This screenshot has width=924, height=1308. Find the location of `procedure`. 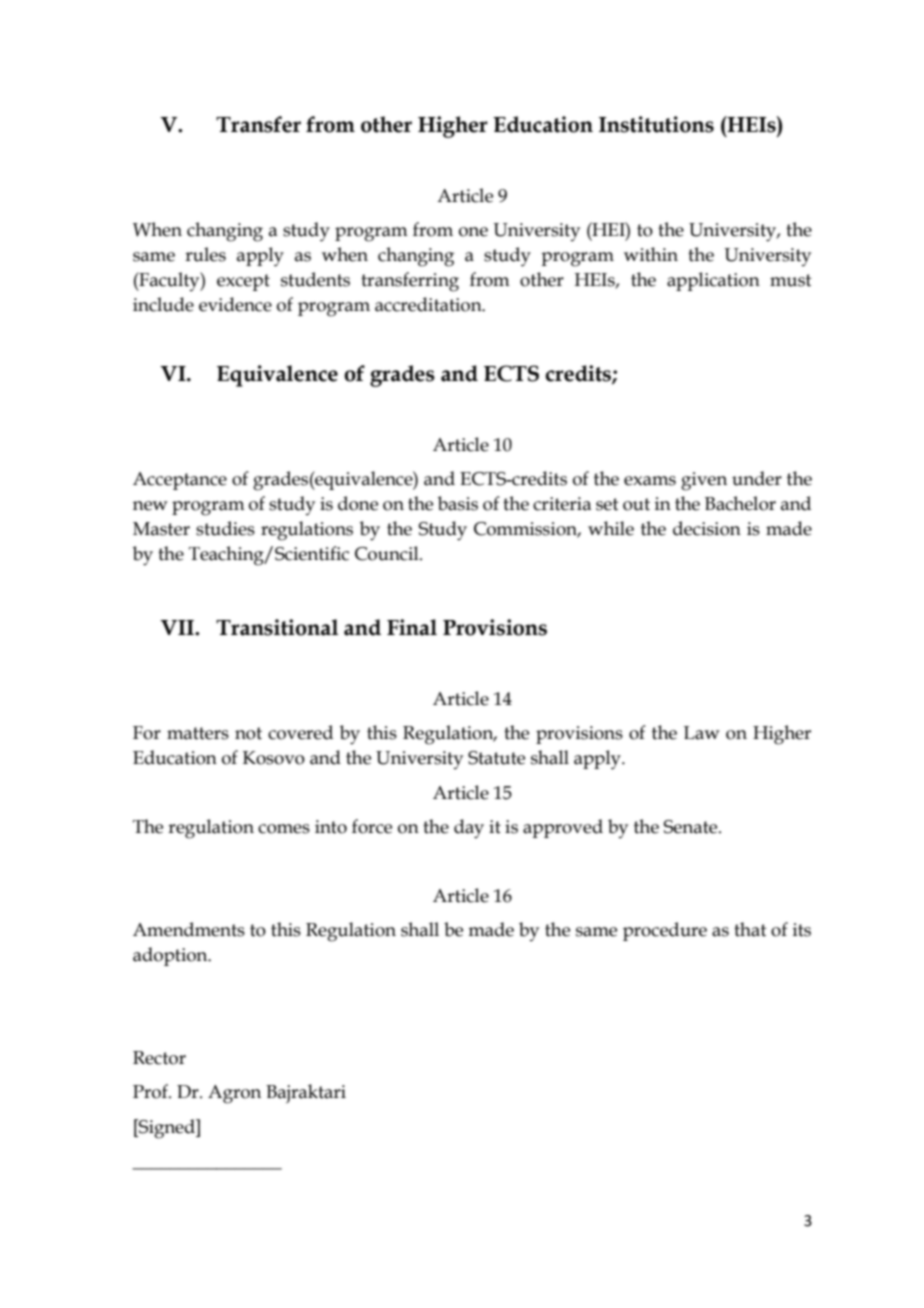

procedure is located at coordinates (665, 931).
